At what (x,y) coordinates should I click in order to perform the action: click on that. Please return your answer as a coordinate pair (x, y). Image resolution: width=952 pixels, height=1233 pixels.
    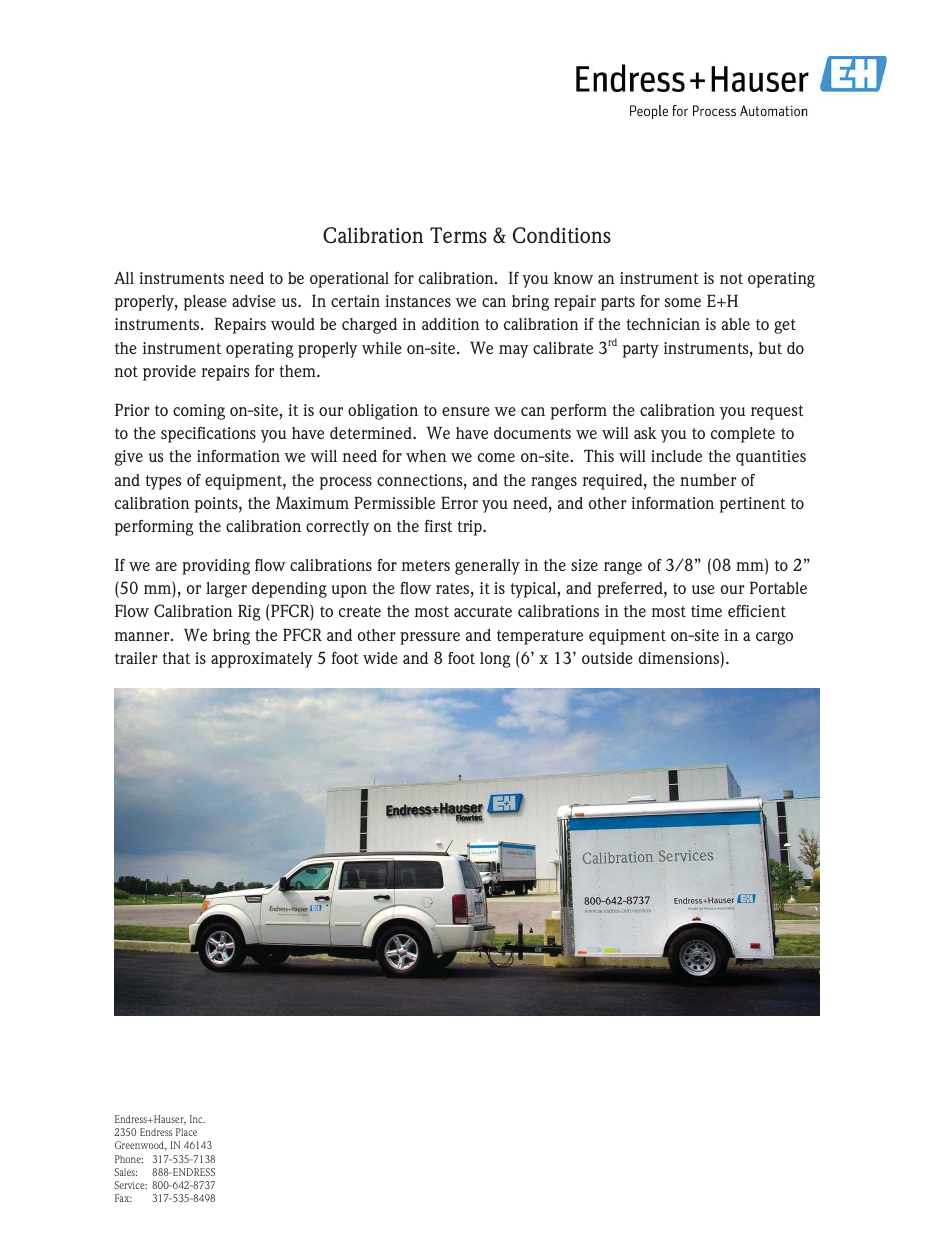
    Looking at the image, I should click on (176, 658).
